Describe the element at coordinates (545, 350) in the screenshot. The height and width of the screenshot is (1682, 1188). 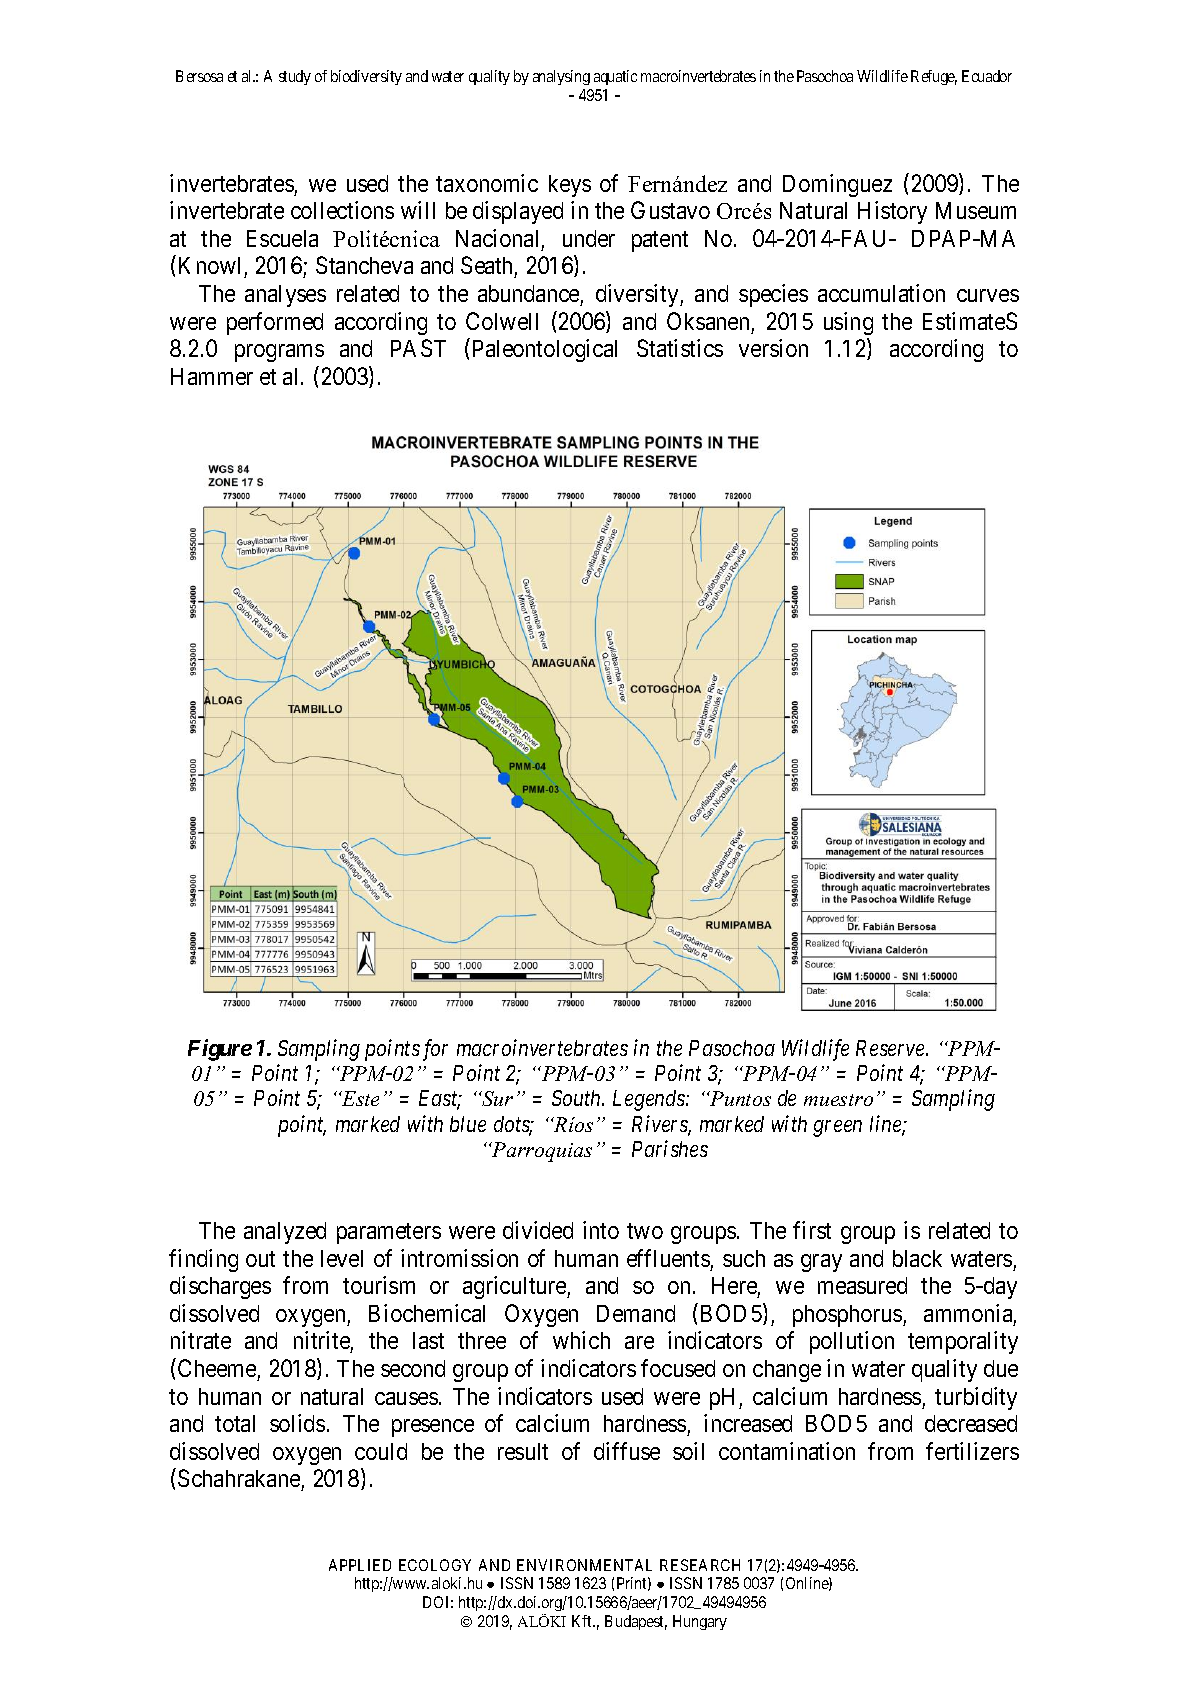
I see `Paleontological` at that location.
